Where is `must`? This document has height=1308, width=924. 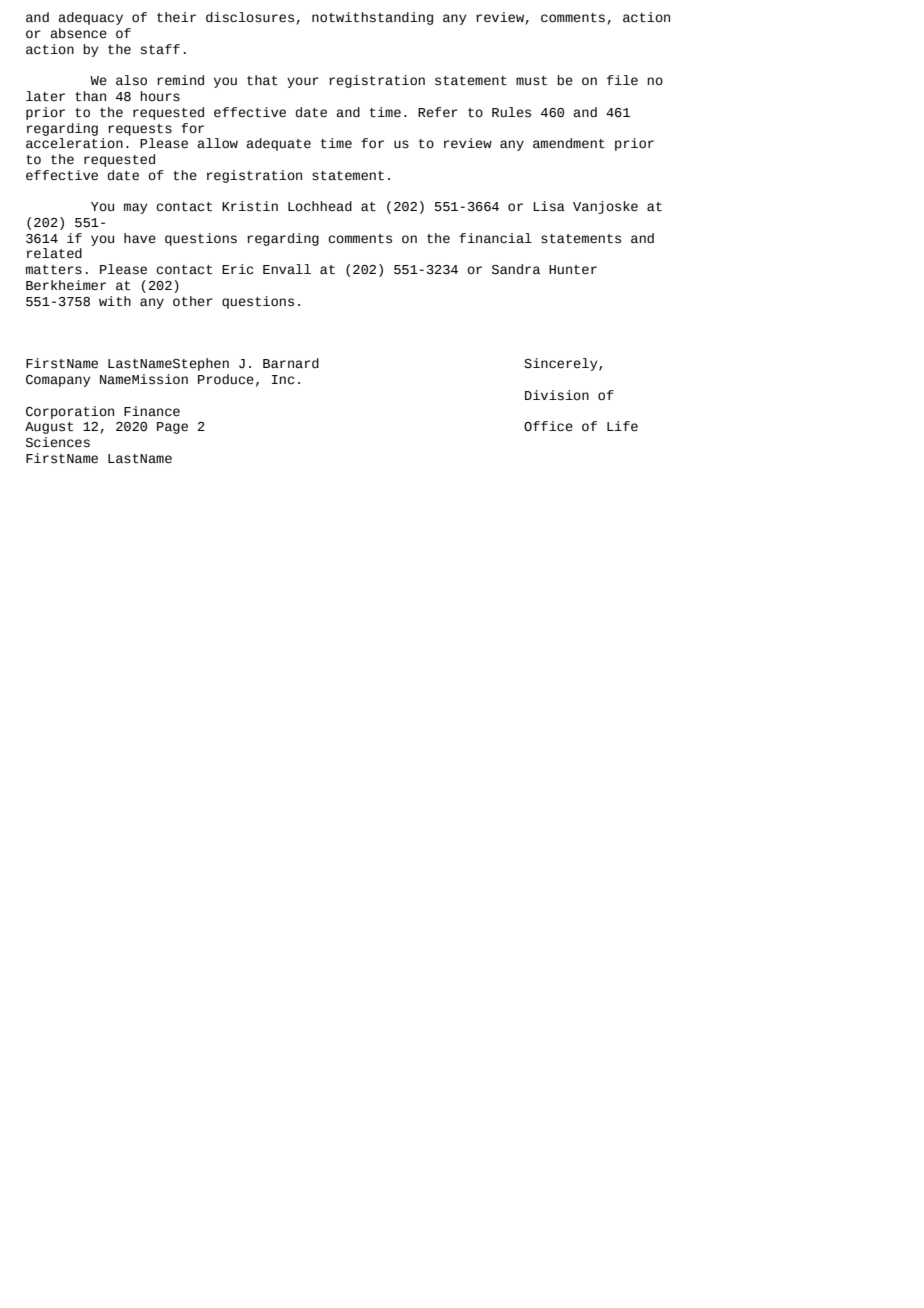
must is located at coordinates (531, 81).
